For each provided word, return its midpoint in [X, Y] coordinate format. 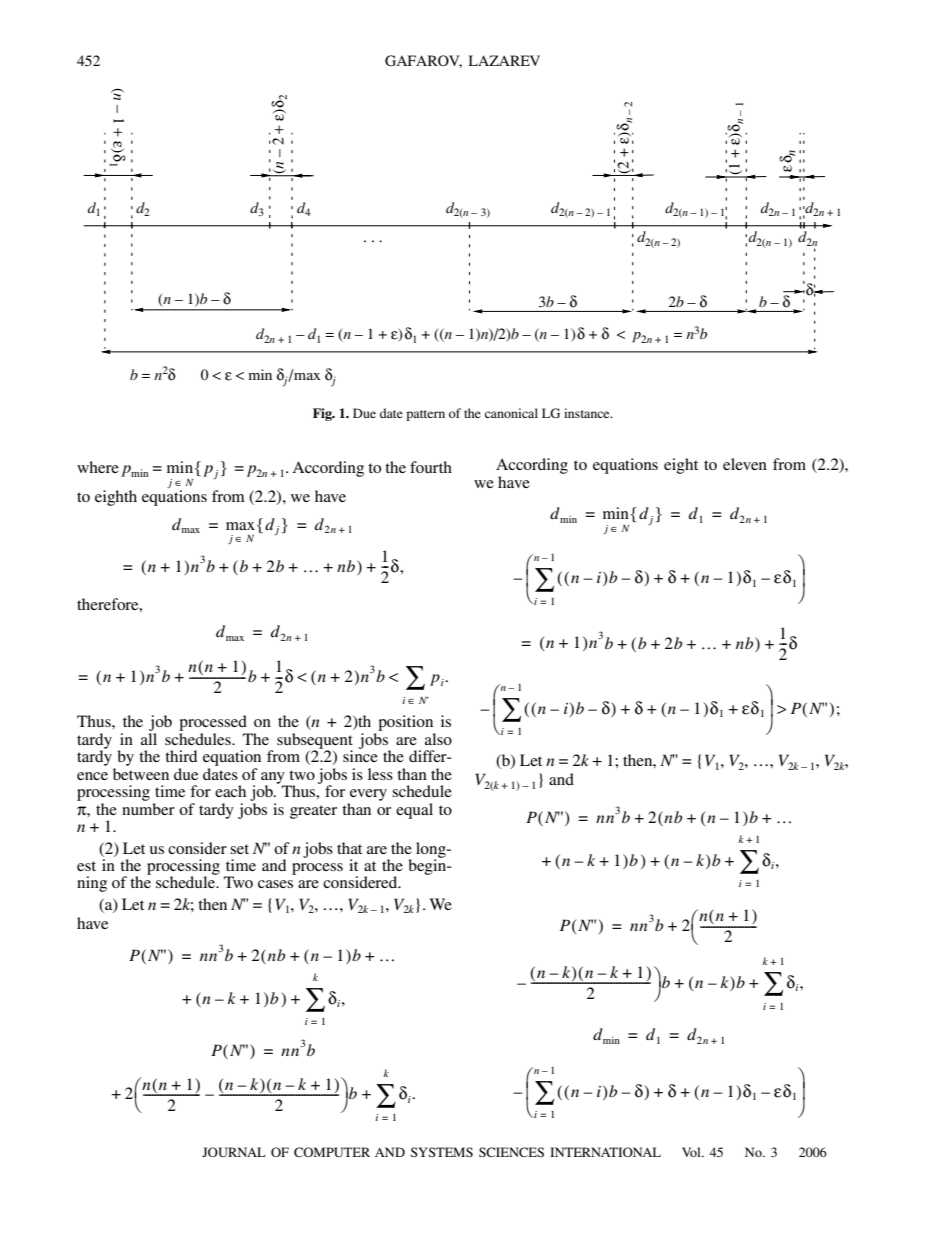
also [438, 739]
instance [588, 413]
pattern [425, 415]
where [98, 467]
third [181, 756]
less [380, 774]
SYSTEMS [442, 1152]
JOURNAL [234, 1152]
